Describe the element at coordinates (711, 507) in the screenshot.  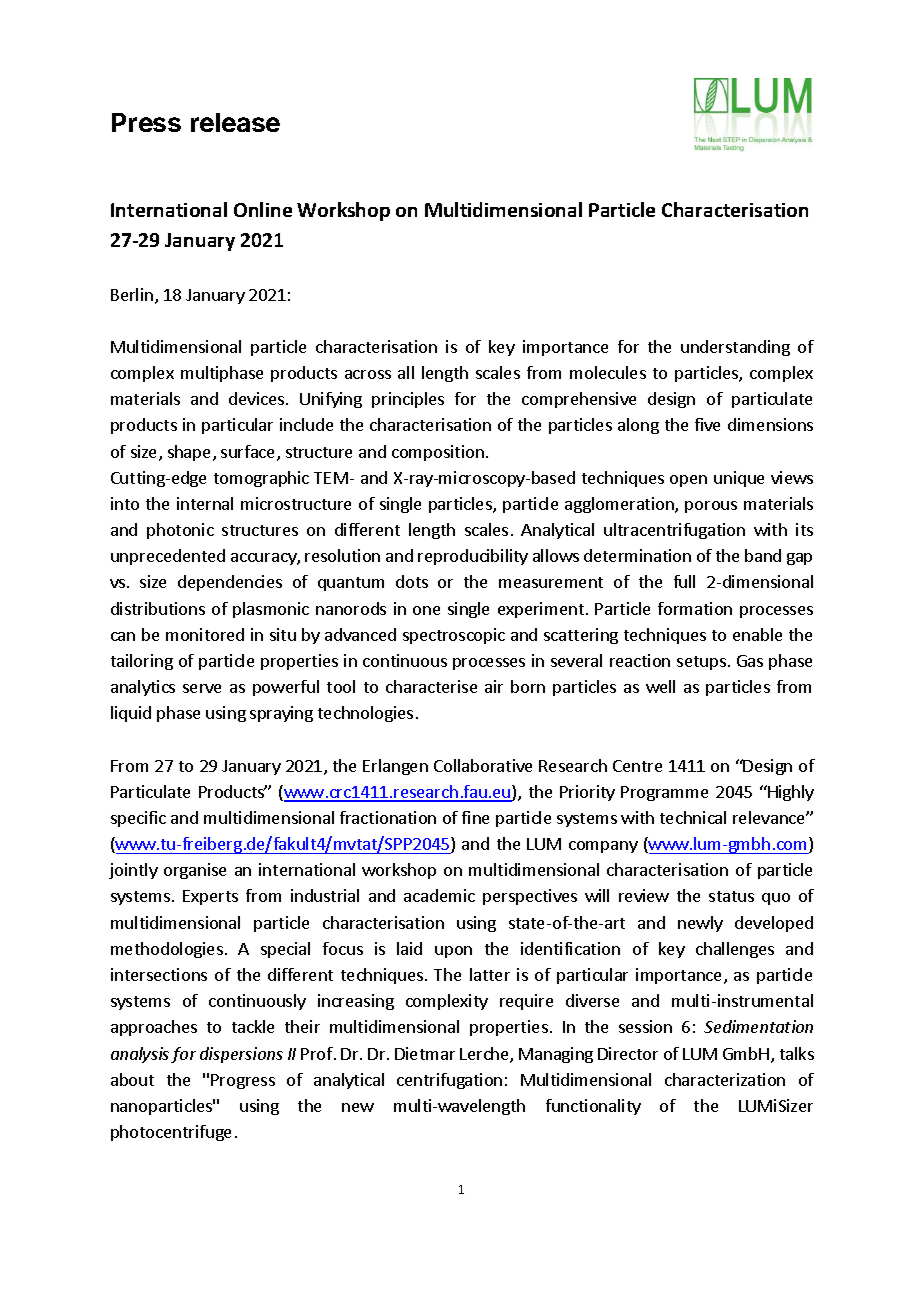
I see `porous` at that location.
